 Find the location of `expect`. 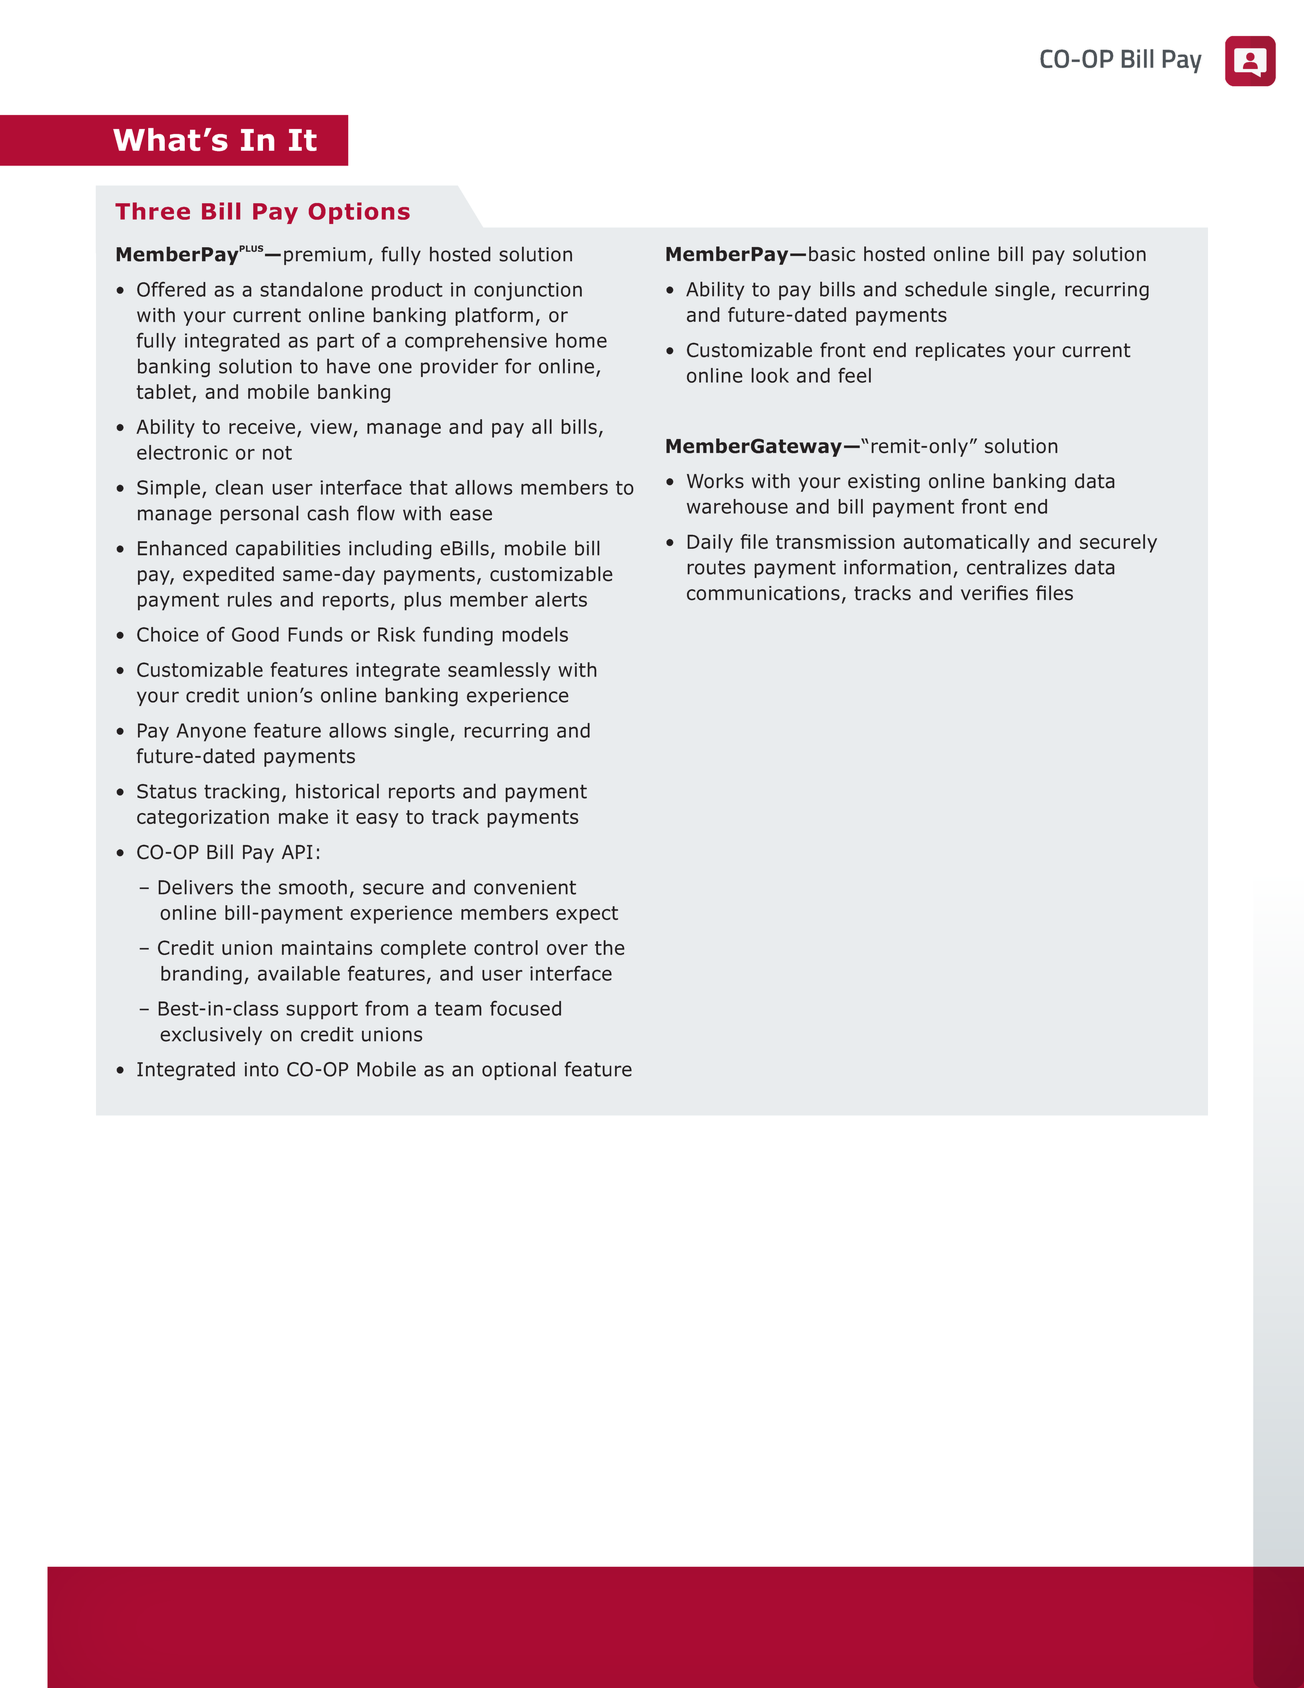

expect is located at coordinates (587, 915).
